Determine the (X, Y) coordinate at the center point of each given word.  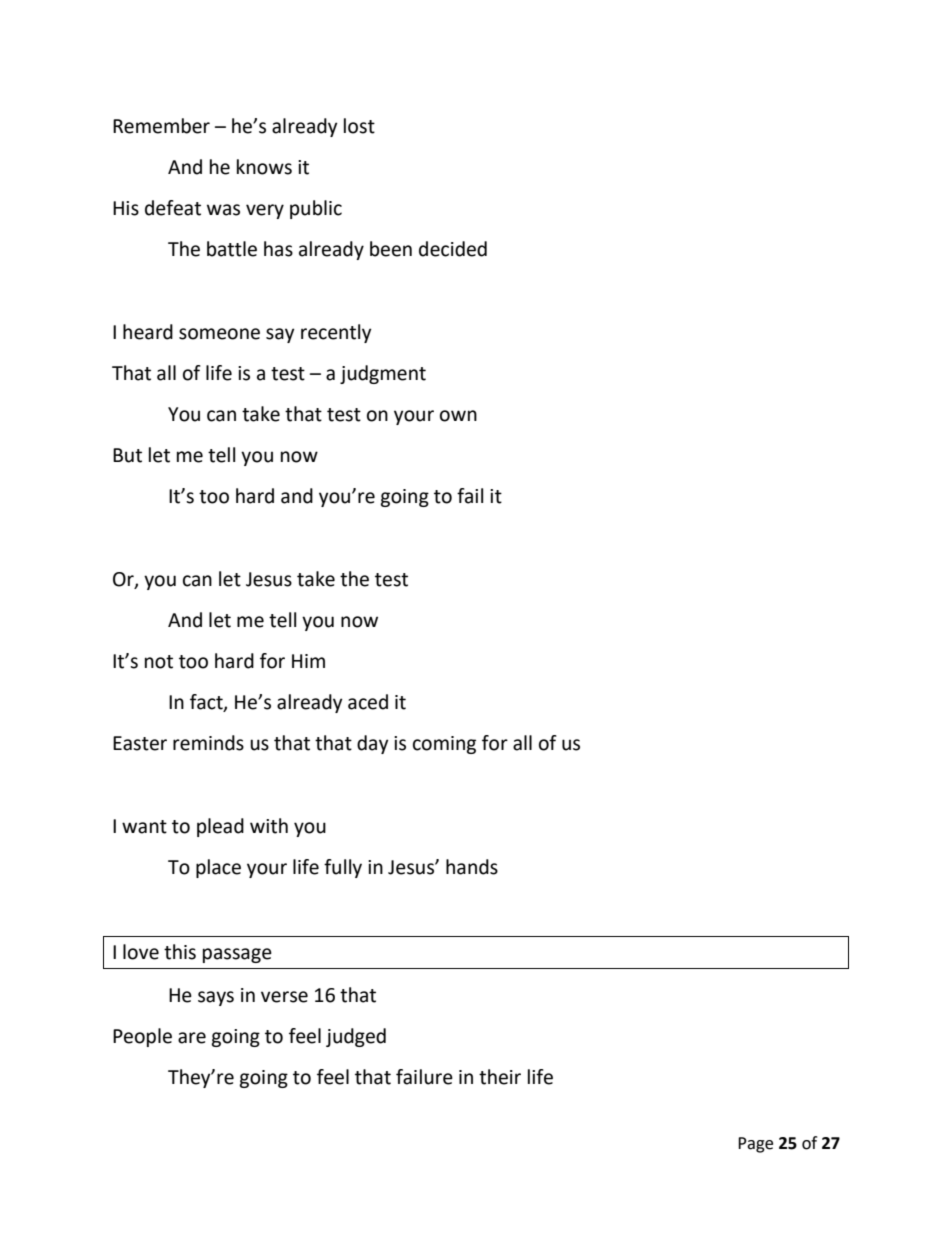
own (458, 416)
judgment (383, 374)
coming (444, 745)
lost (359, 126)
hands (472, 867)
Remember (161, 126)
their (500, 1077)
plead (220, 827)
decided (453, 249)
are (192, 1038)
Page (755, 1145)
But (127, 455)
